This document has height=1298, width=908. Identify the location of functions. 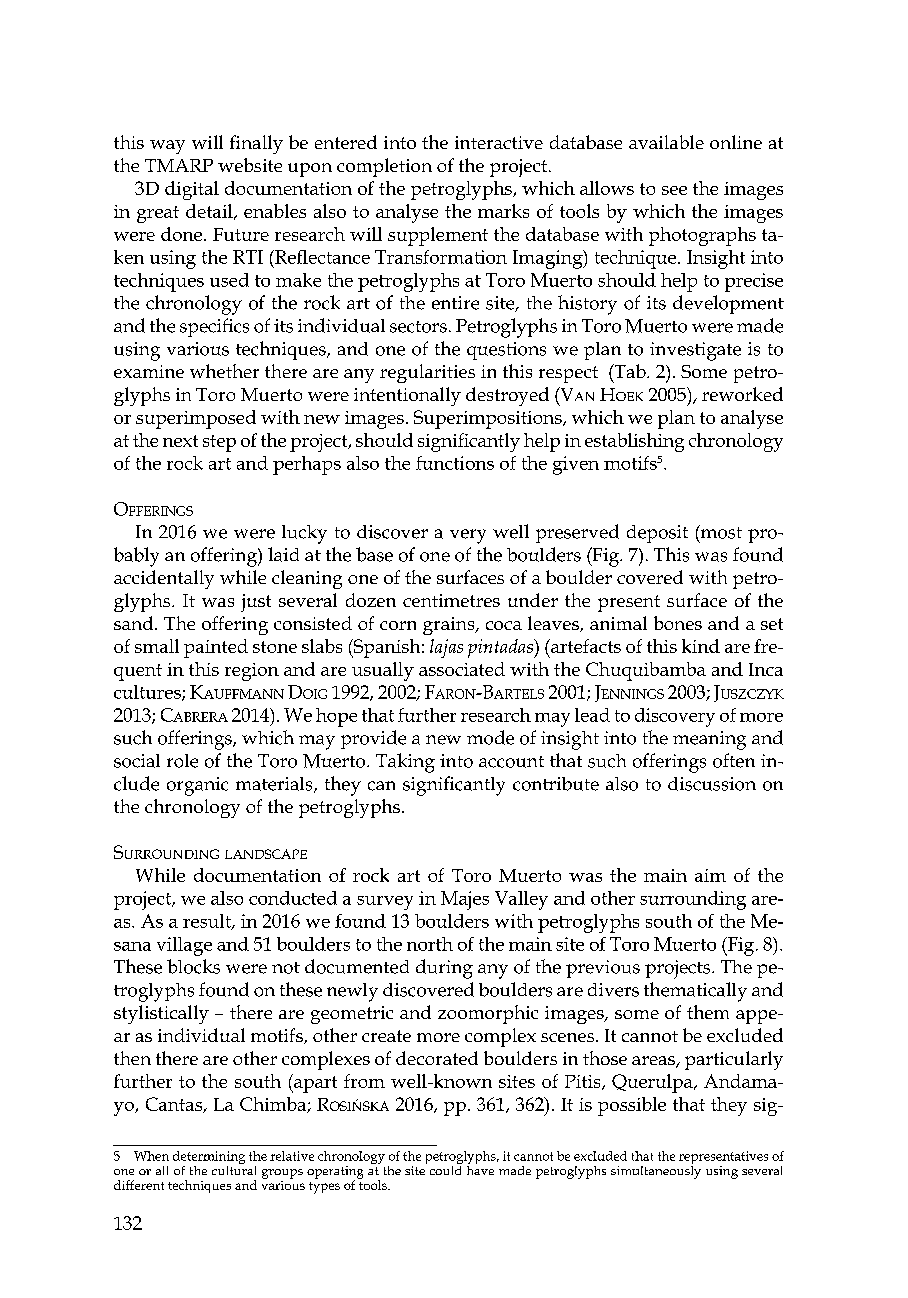
(455, 463).
